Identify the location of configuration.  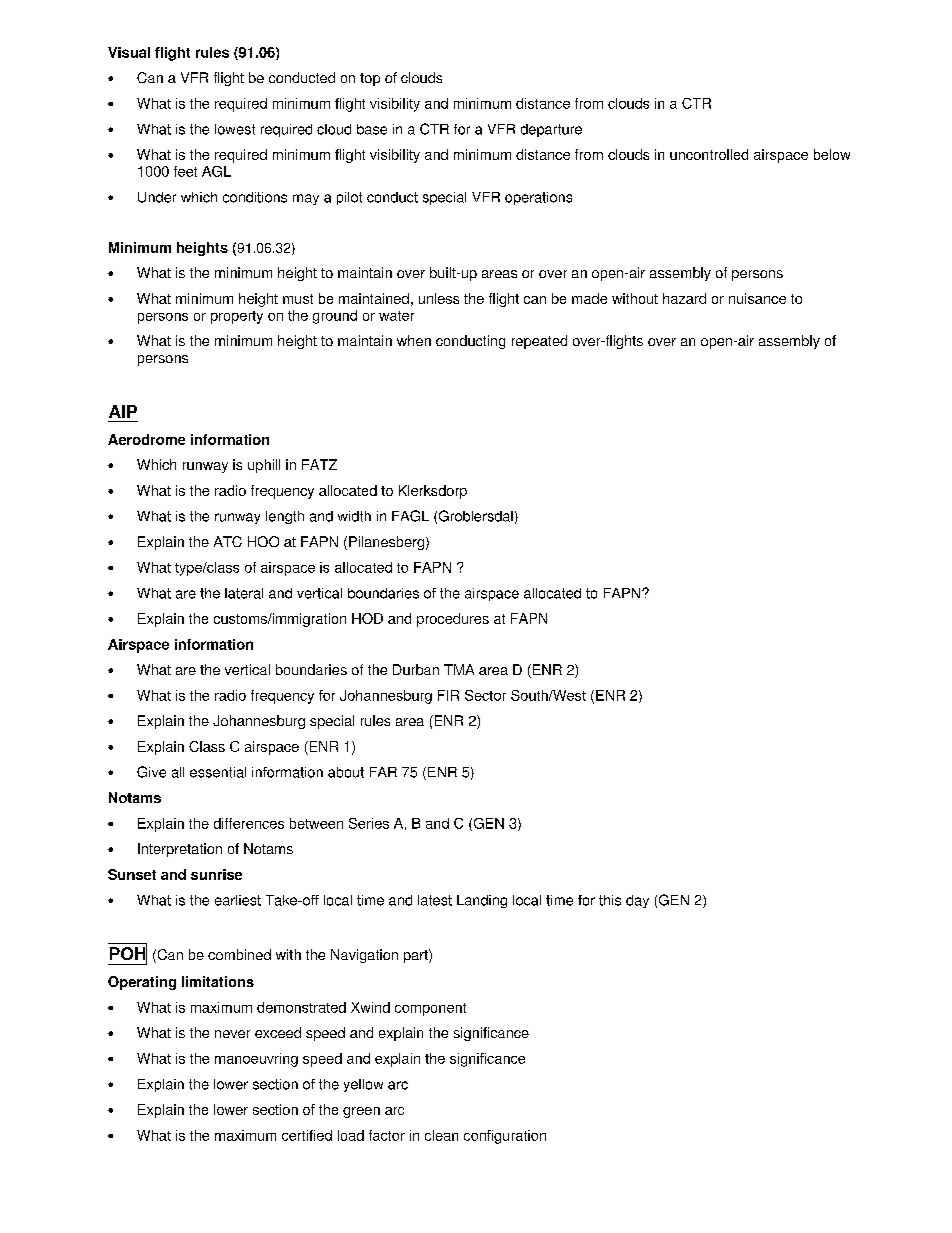
(505, 1137).
